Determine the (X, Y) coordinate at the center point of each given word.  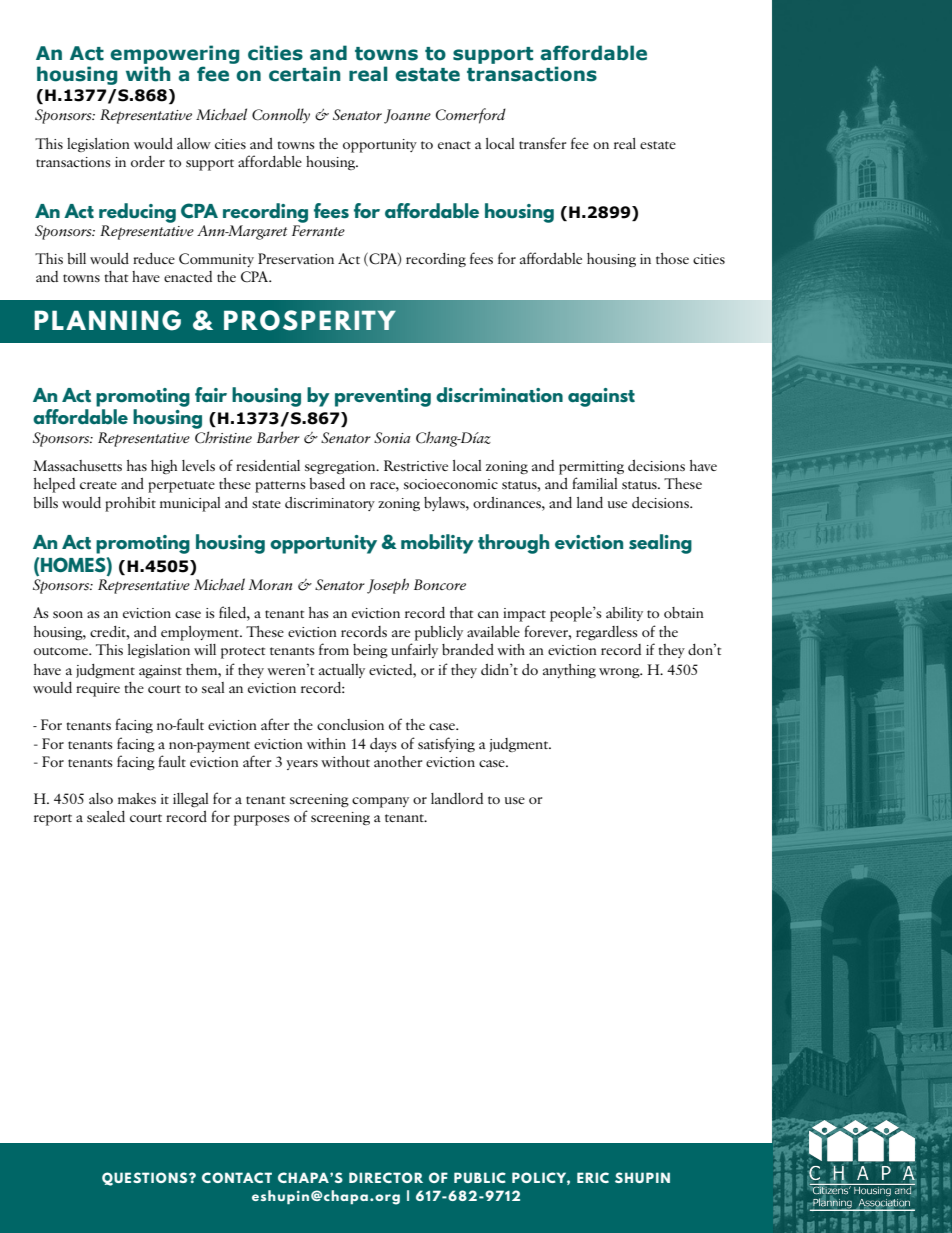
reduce (154, 258)
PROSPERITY (310, 320)
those (672, 258)
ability (624, 614)
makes (137, 798)
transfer (542, 143)
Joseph (388, 586)
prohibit (130, 504)
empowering (175, 54)
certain (305, 74)
